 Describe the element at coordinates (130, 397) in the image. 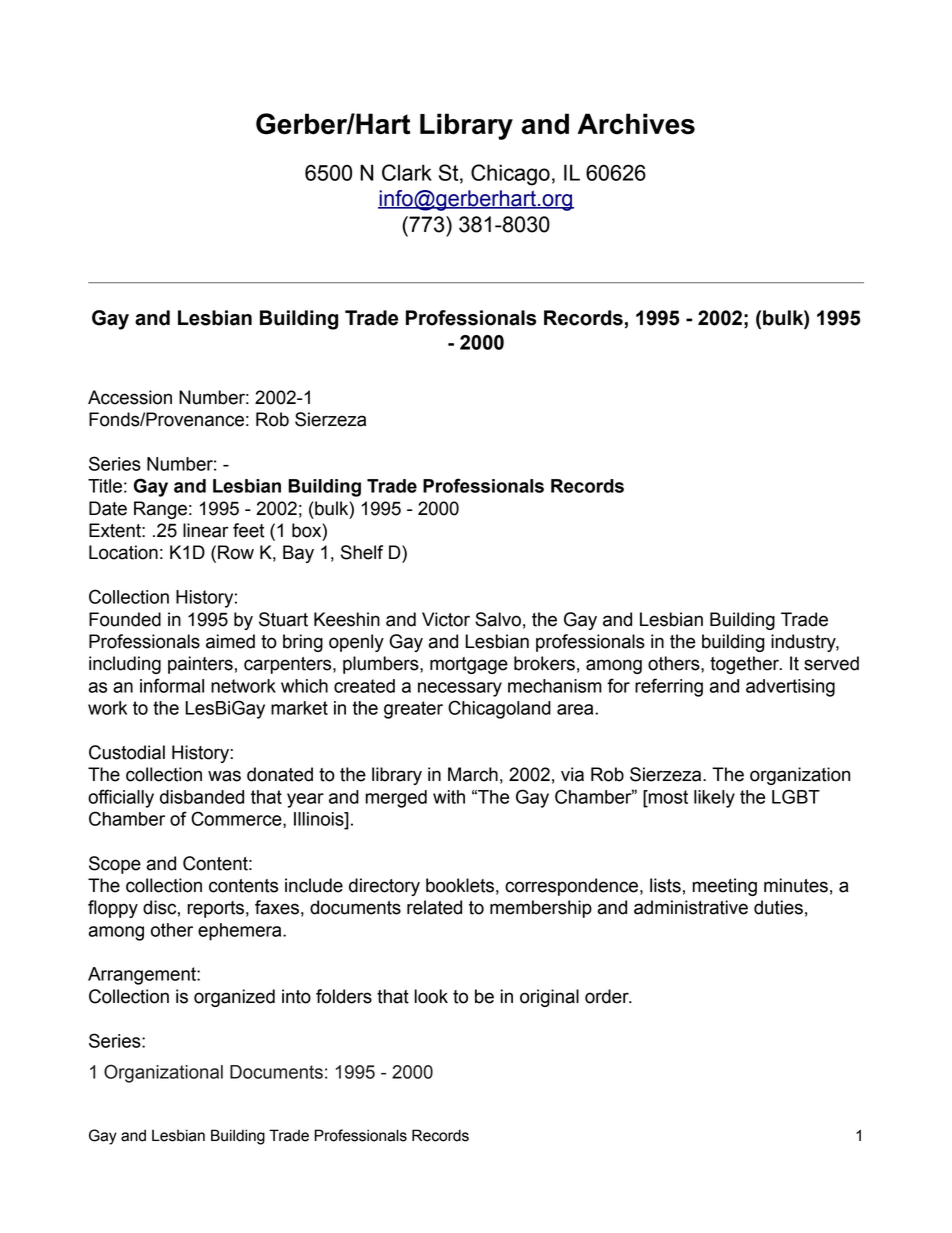

I see `Accession` at that location.
